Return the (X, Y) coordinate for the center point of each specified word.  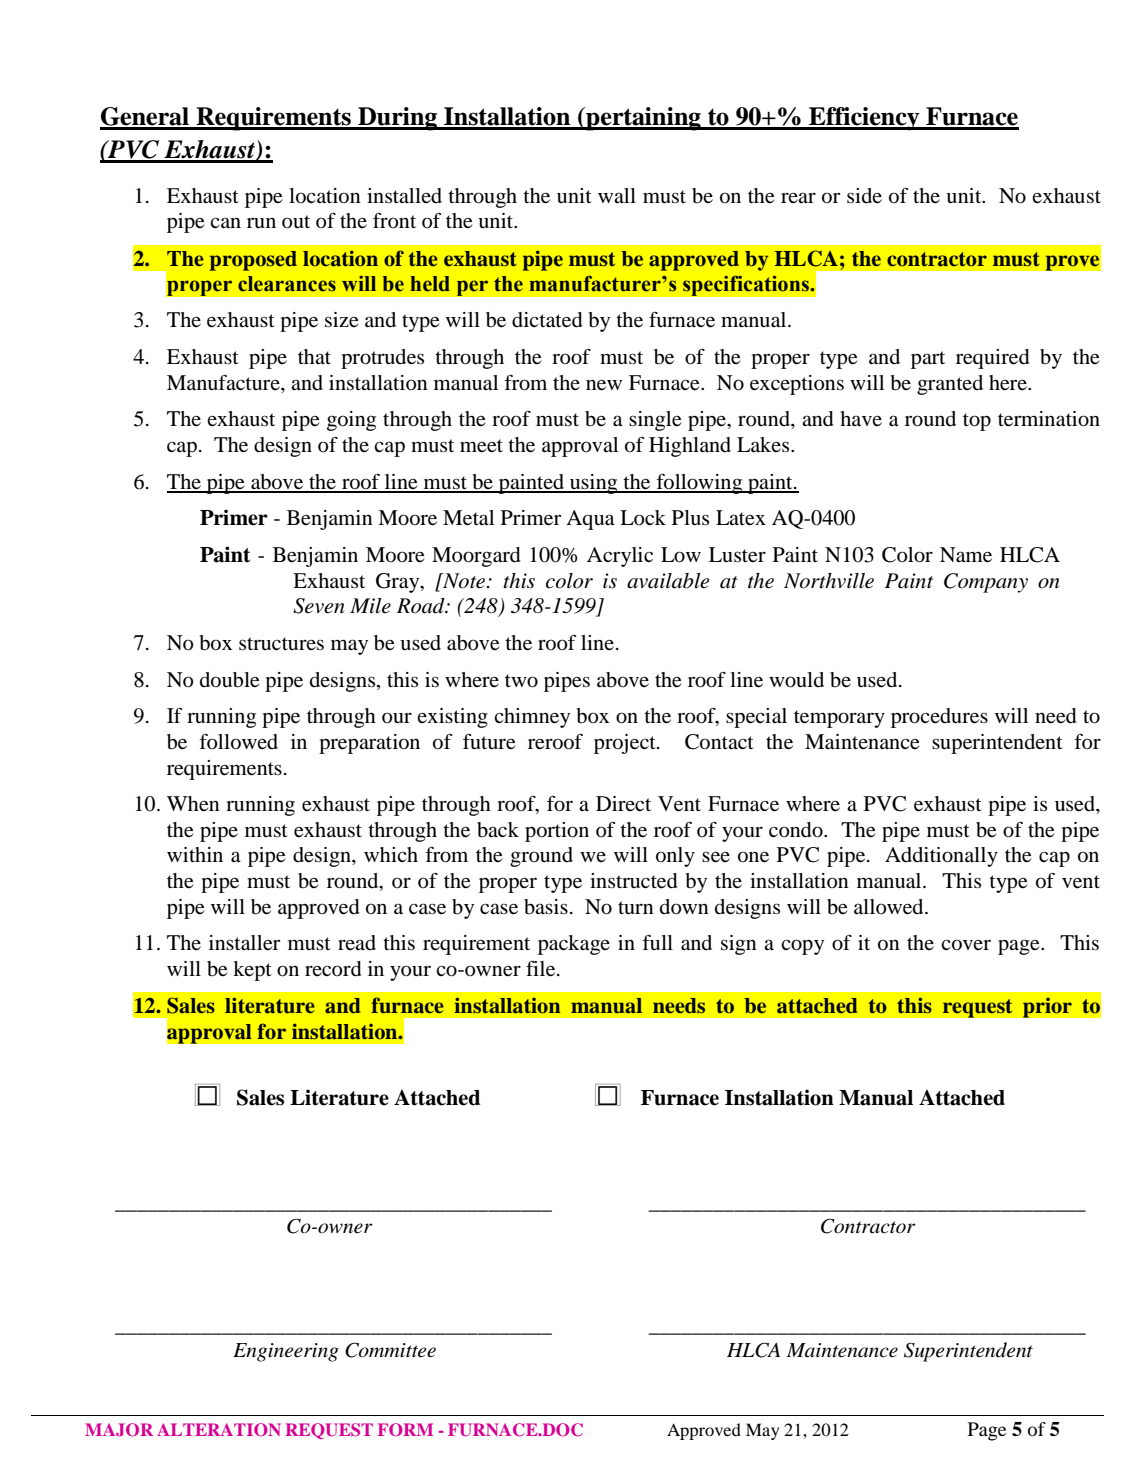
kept (252, 971)
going (351, 421)
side (864, 195)
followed (238, 742)
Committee (390, 1350)
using (594, 484)
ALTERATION (219, 1429)
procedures (939, 718)
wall (617, 195)
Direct (623, 803)
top (977, 422)
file (542, 969)
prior (1047, 1007)
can (225, 222)
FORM (405, 1429)
